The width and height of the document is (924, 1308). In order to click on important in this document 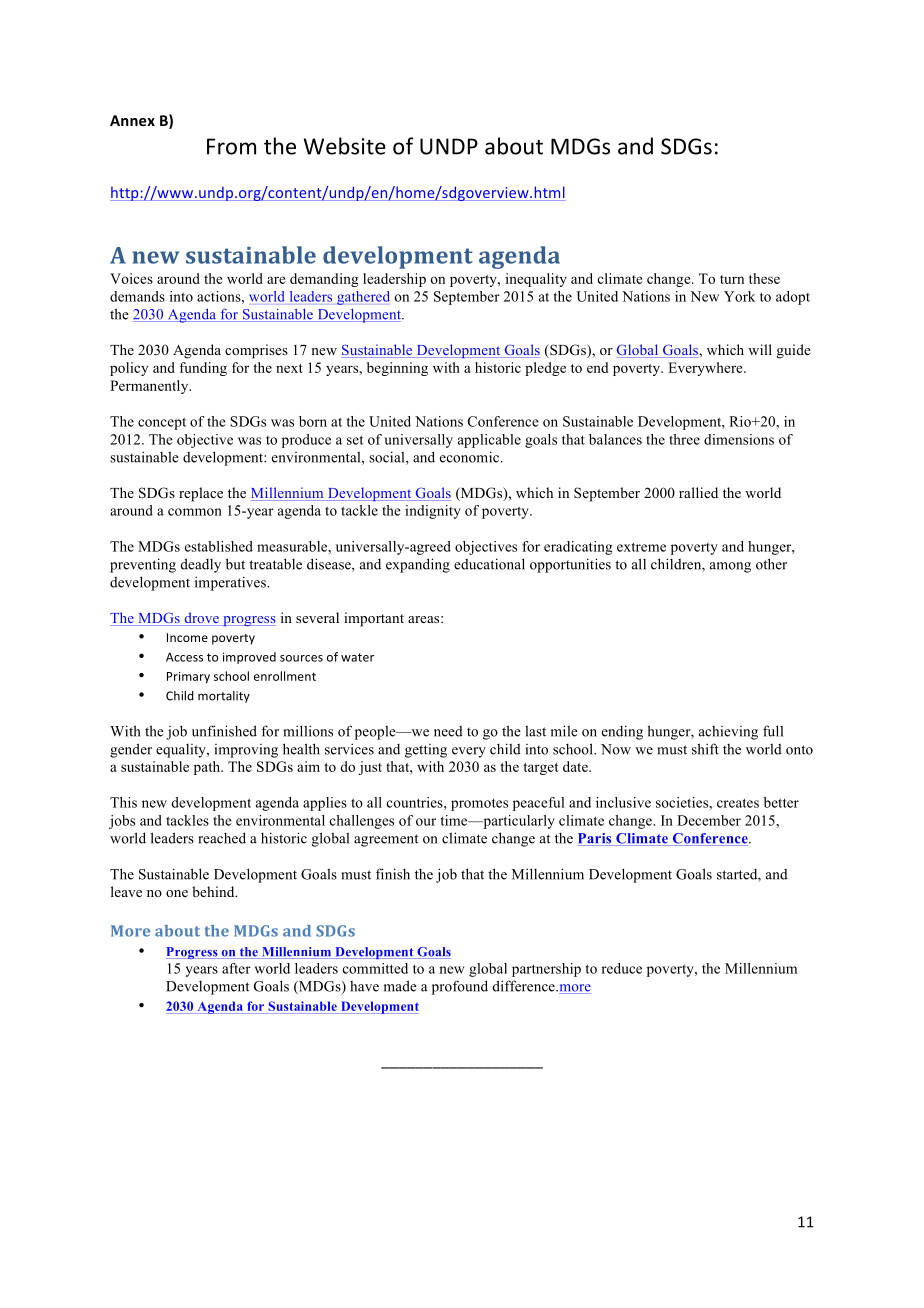, I will do `click(374, 619)`.
